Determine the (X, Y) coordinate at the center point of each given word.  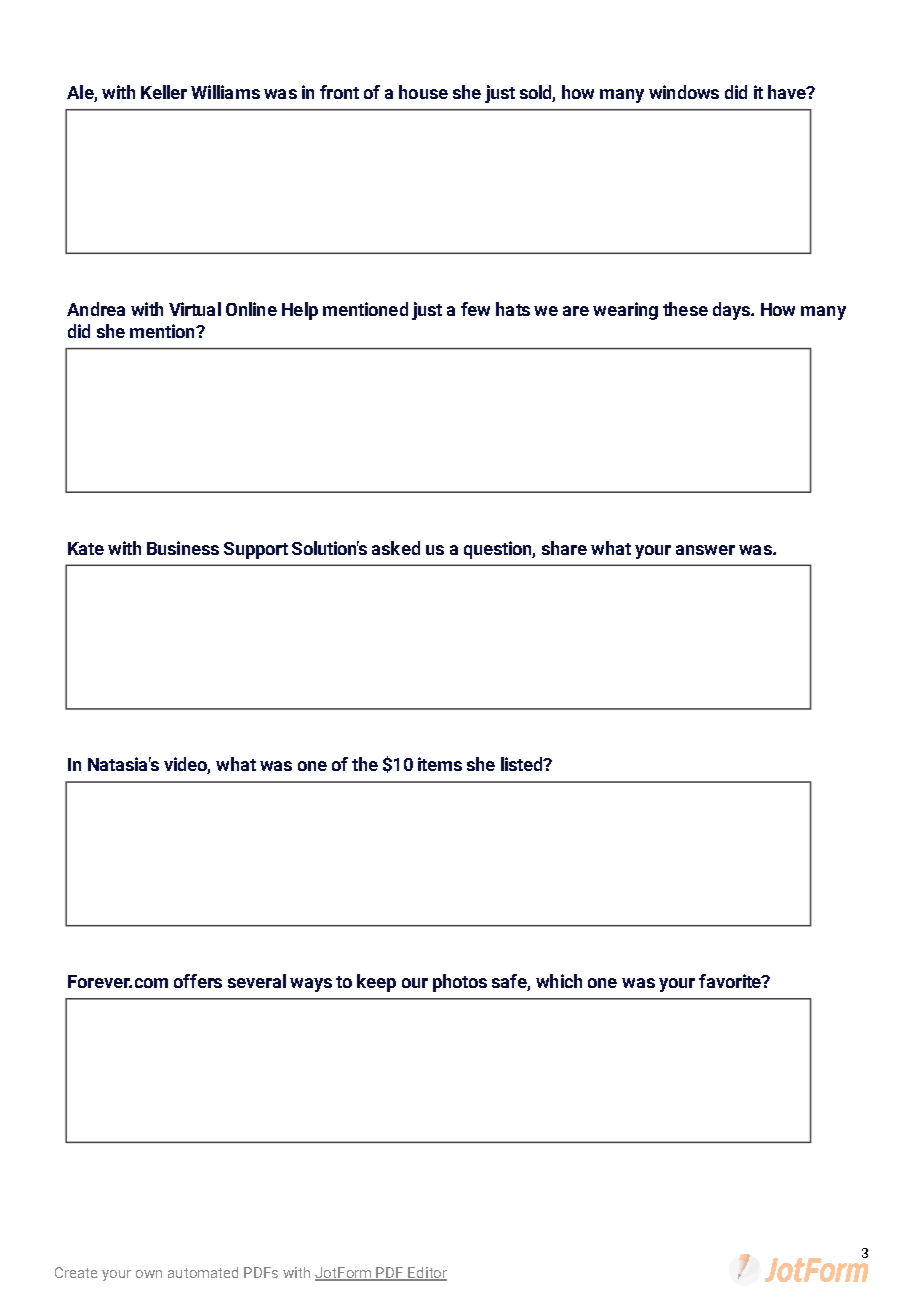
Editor (427, 1274)
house (423, 92)
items (440, 764)
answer (705, 550)
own (149, 1274)
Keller (164, 92)
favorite (731, 981)
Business (183, 548)
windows (684, 92)
